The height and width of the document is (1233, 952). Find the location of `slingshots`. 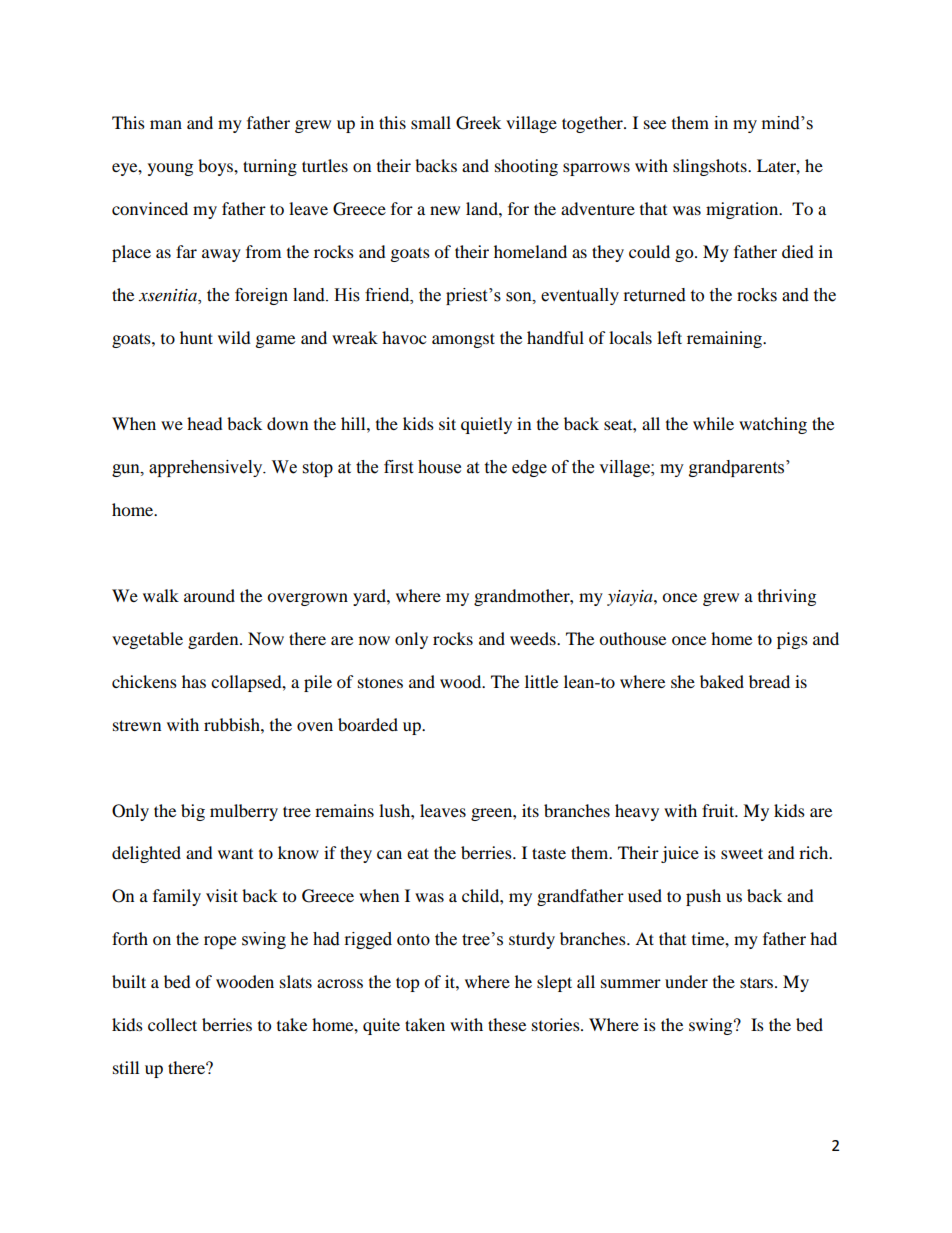

slingshots is located at coordinates (711, 167).
